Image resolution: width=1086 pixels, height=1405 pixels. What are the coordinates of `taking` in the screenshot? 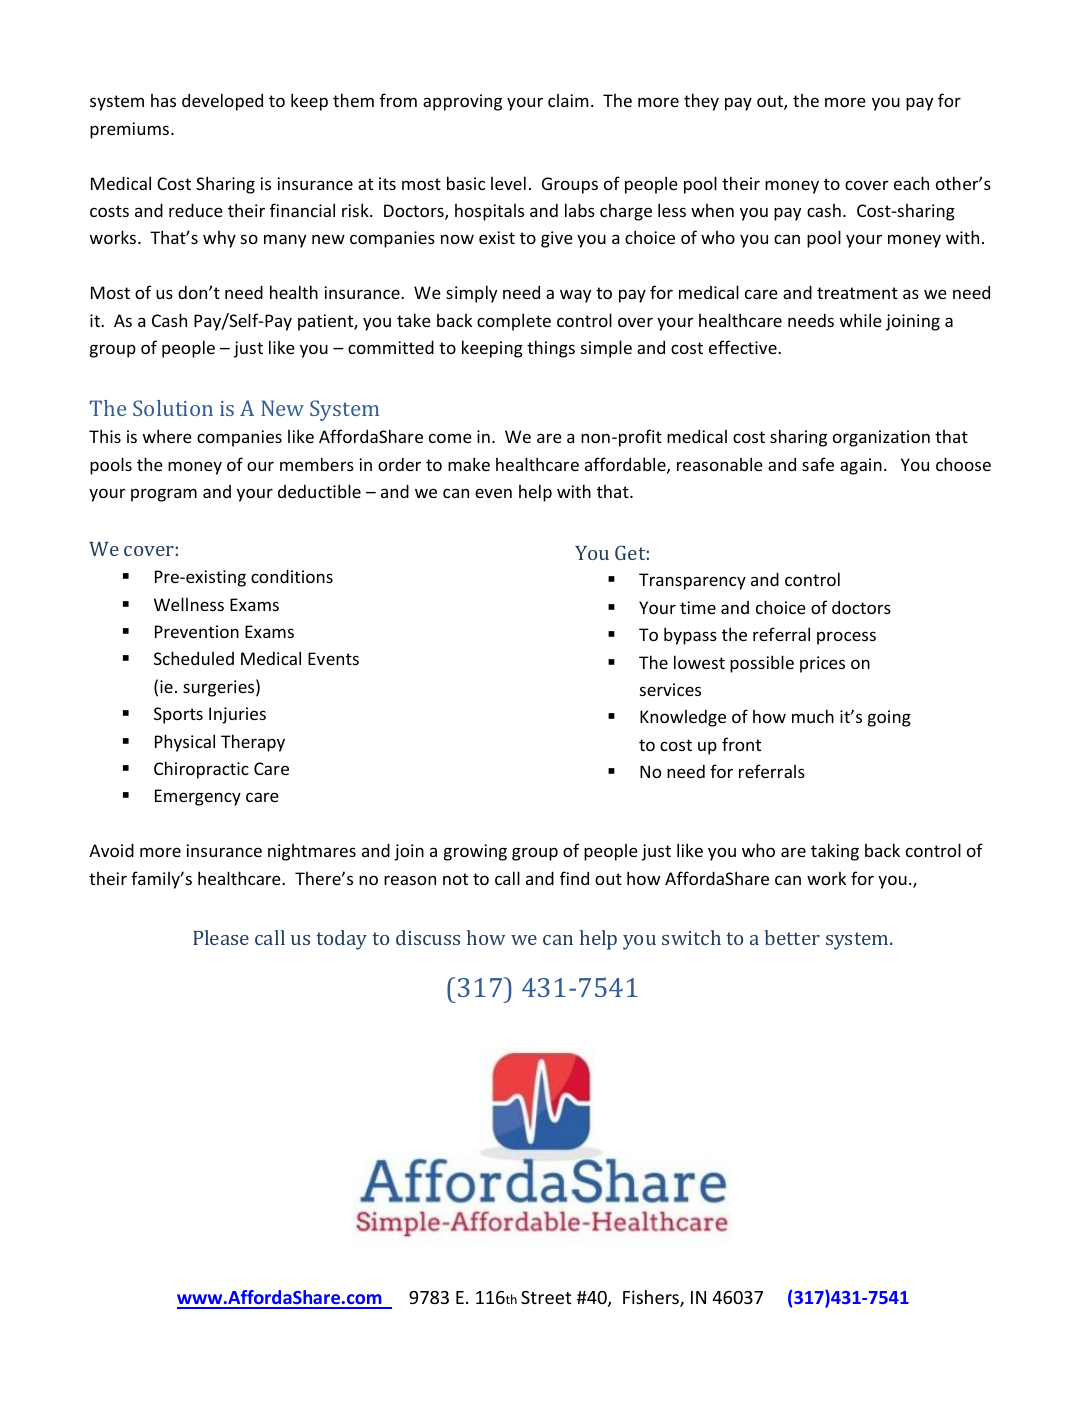 It's located at (835, 852).
